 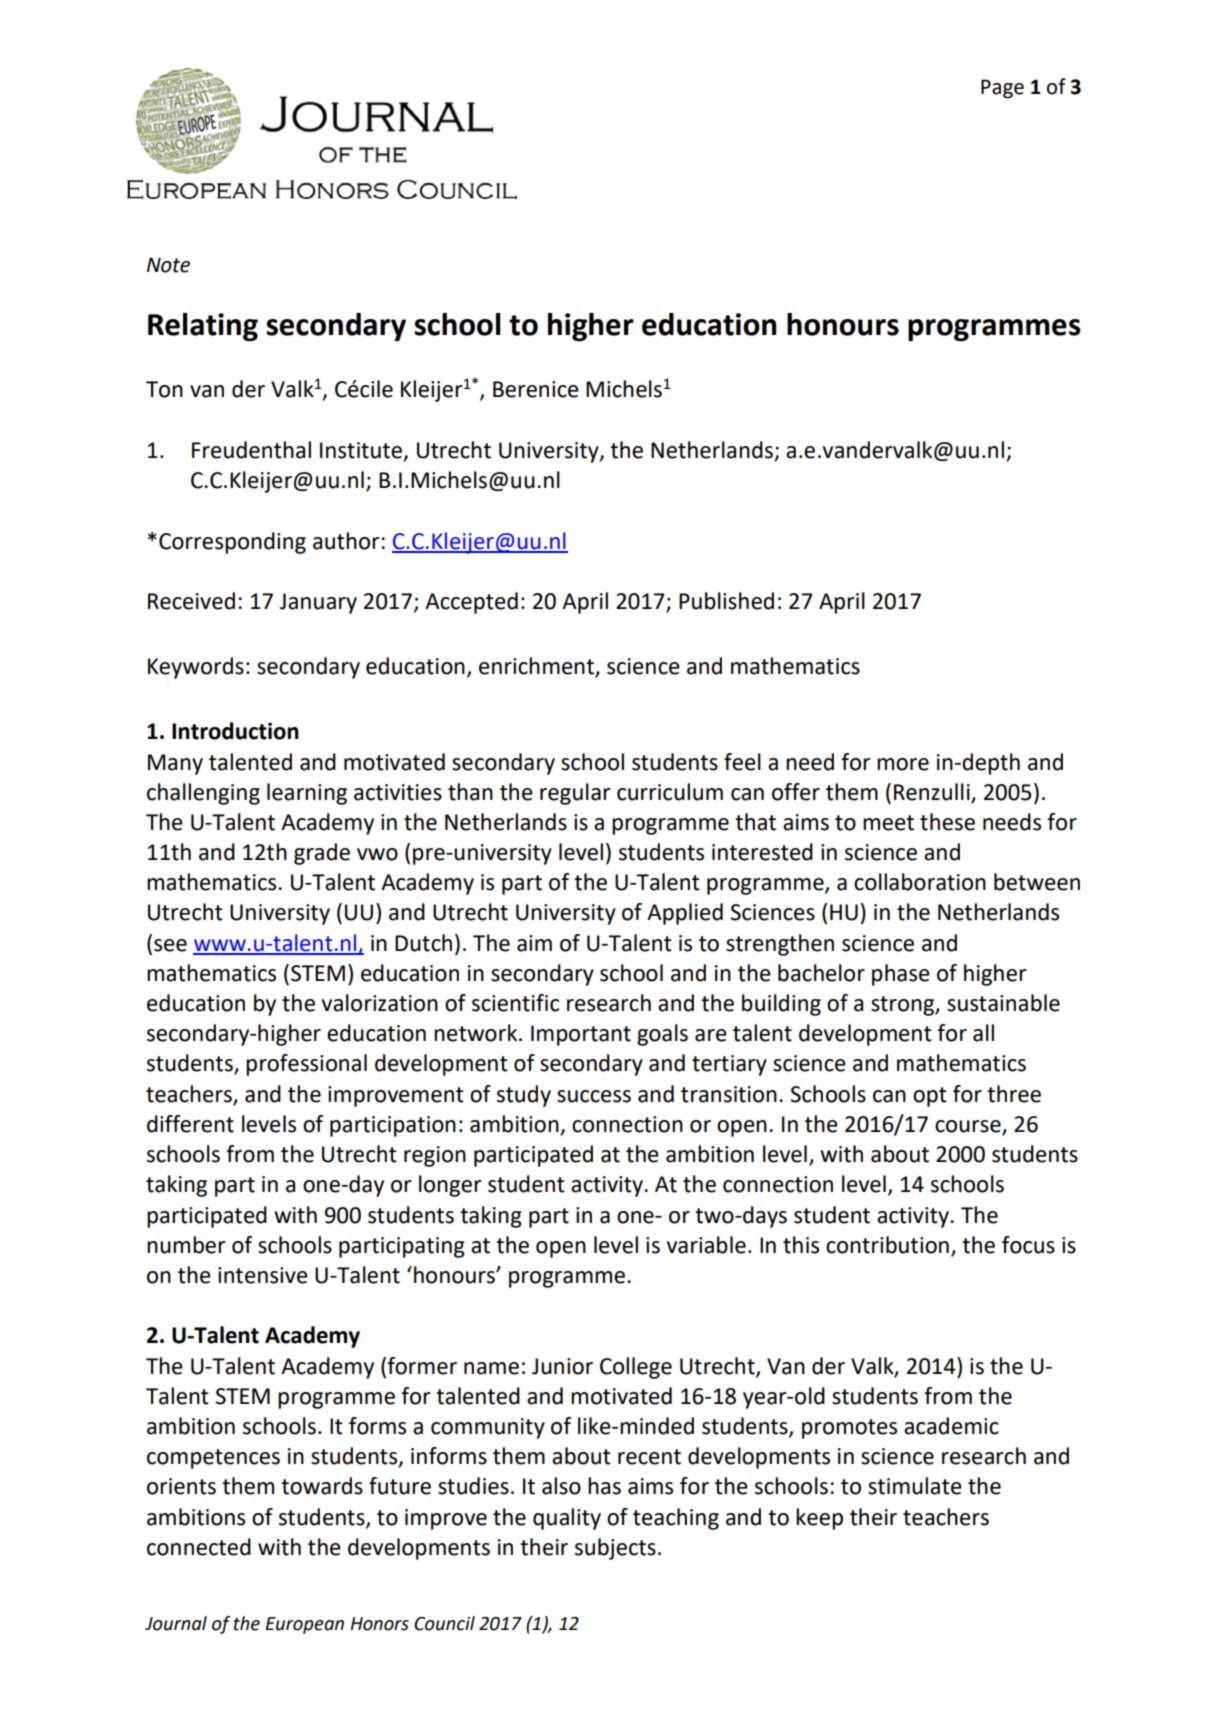 What do you see at coordinates (920, 882) in the screenshot?
I see `collaboration` at bounding box center [920, 882].
